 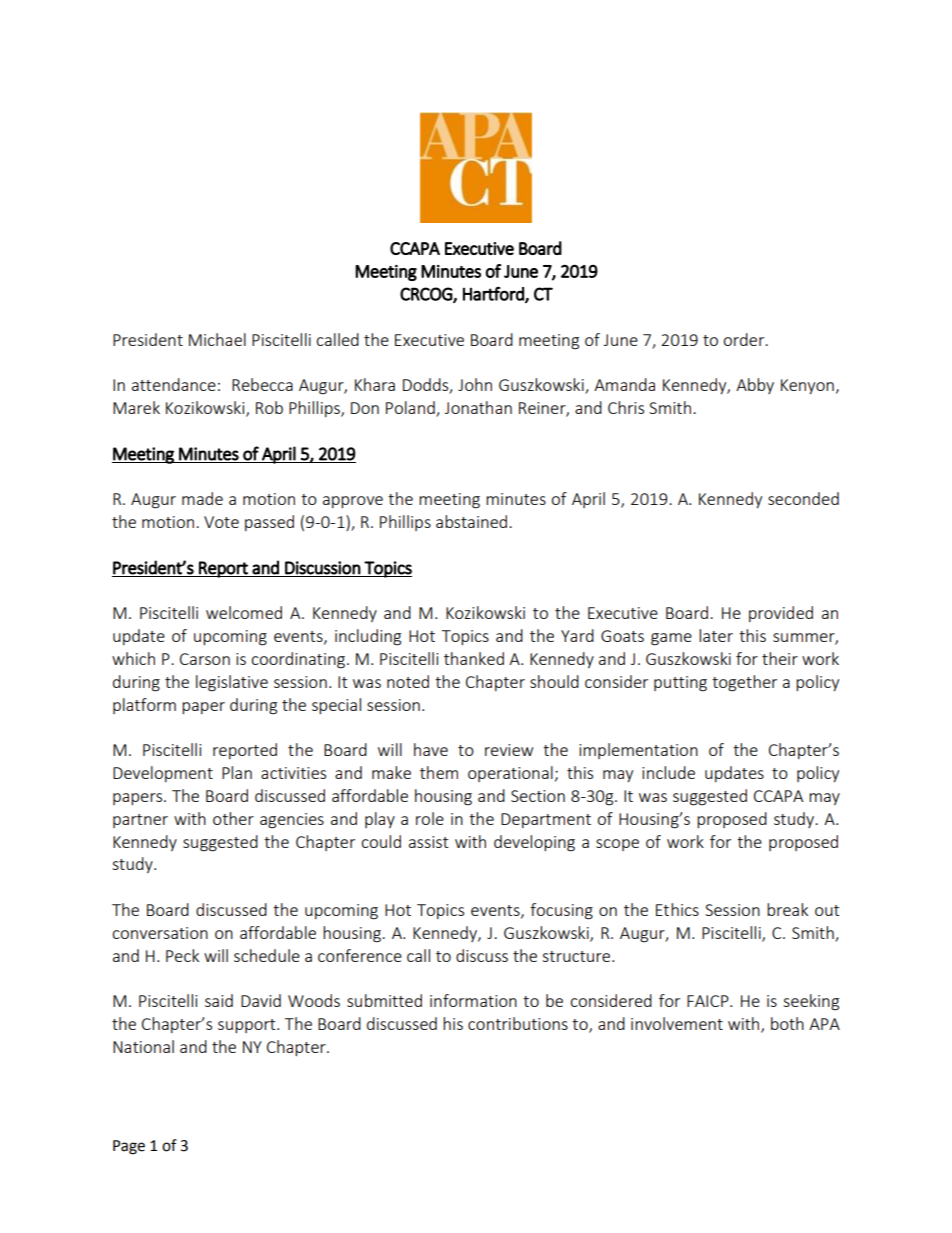 What do you see at coordinates (232, 683) in the screenshot?
I see `legislative` at bounding box center [232, 683].
